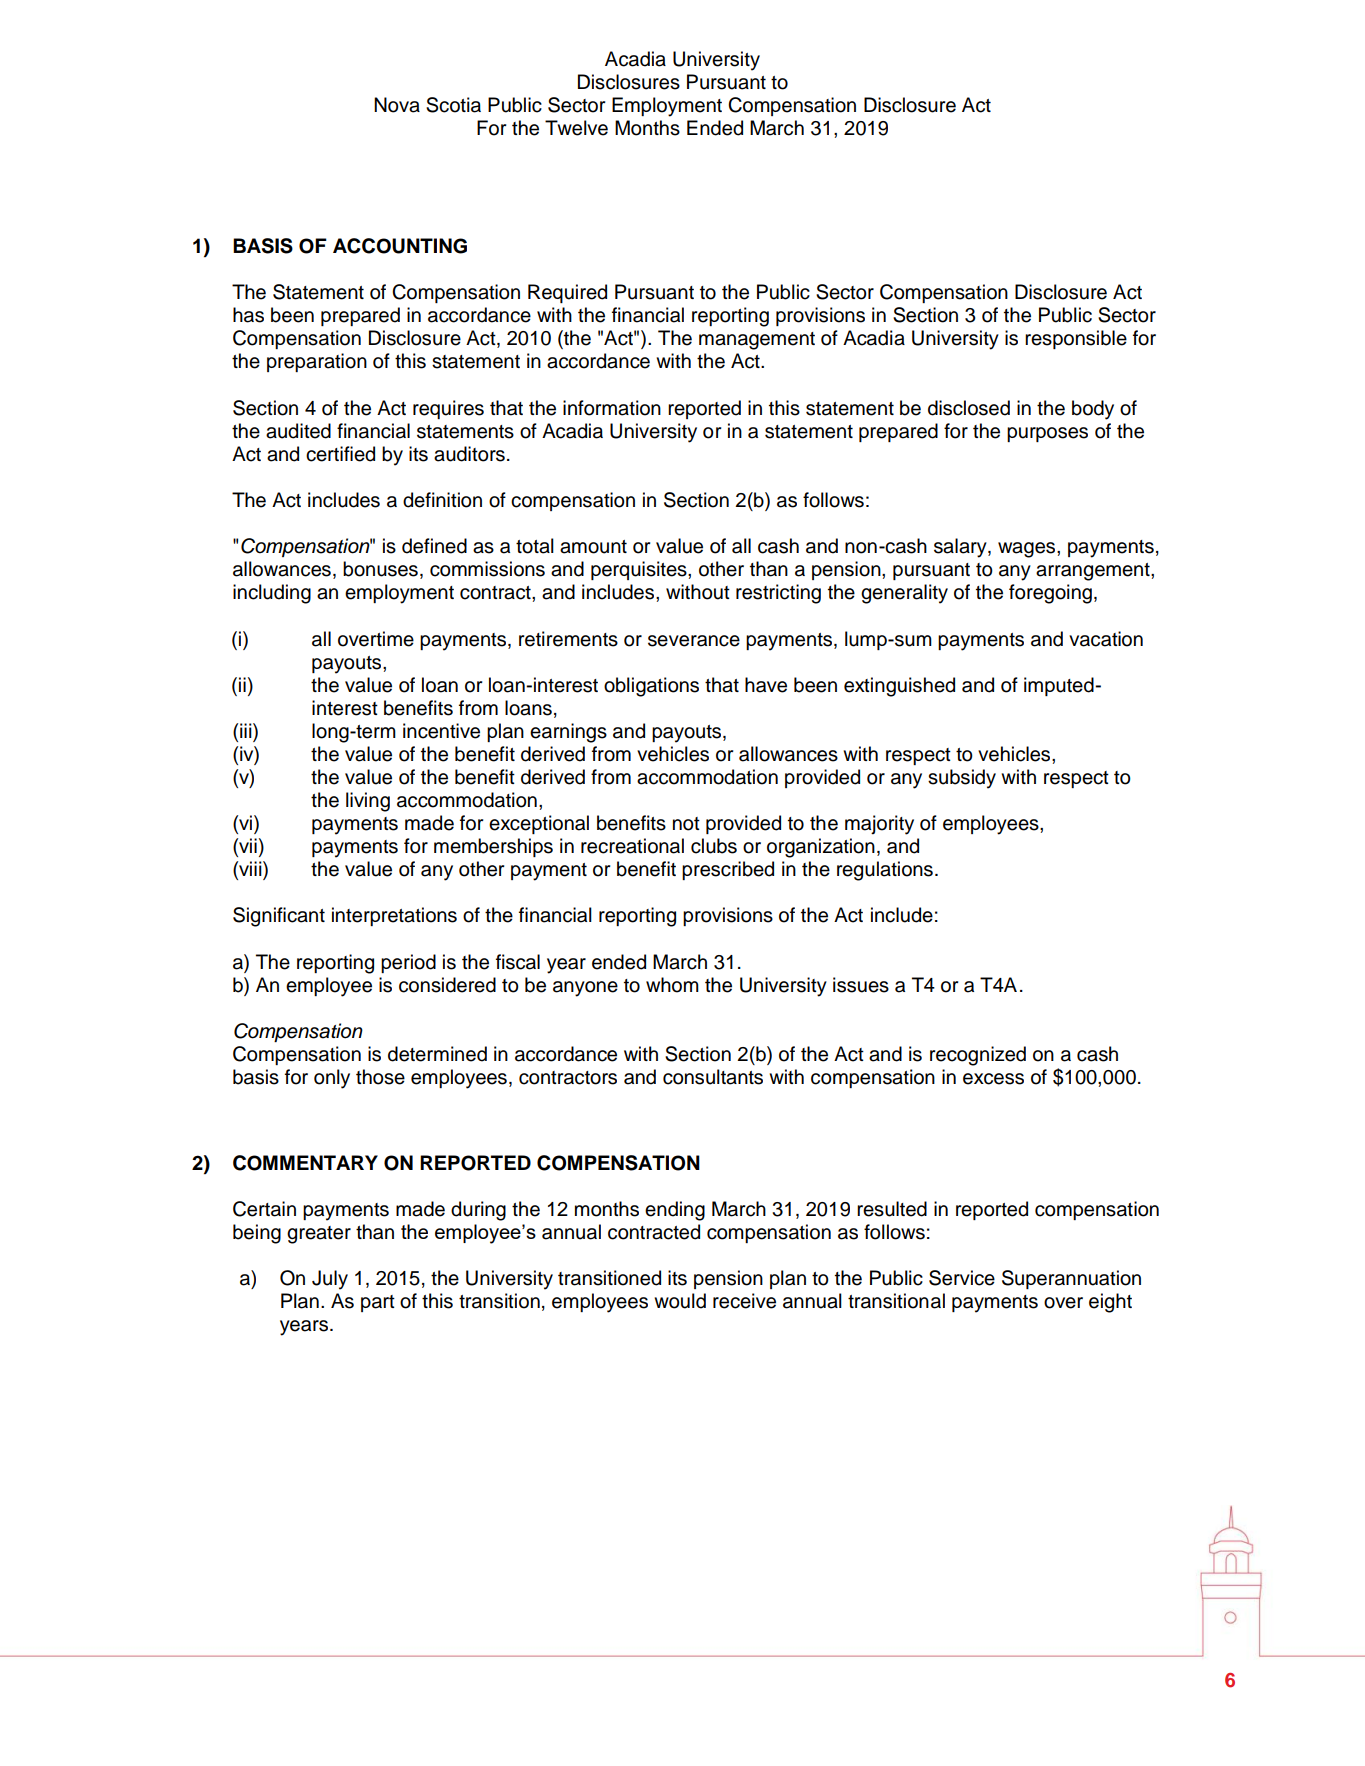 Image resolution: width=1365 pixels, height=1766 pixels. What do you see at coordinates (651, 687) in the image?
I see `obligations` at bounding box center [651, 687].
